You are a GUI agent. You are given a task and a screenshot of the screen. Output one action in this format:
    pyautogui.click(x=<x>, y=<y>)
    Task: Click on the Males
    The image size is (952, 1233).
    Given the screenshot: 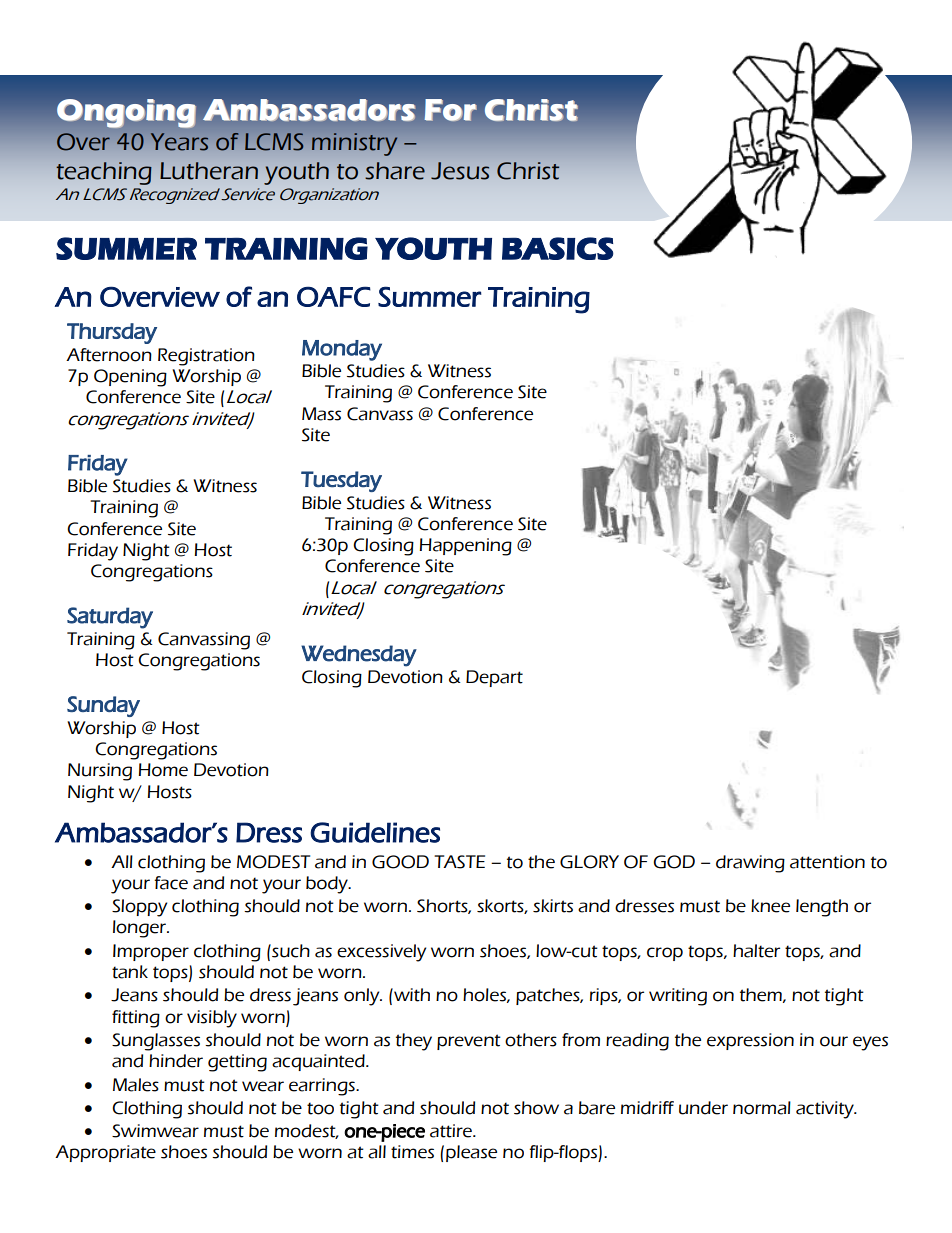 What is the action you would take?
    pyautogui.click(x=136, y=1085)
